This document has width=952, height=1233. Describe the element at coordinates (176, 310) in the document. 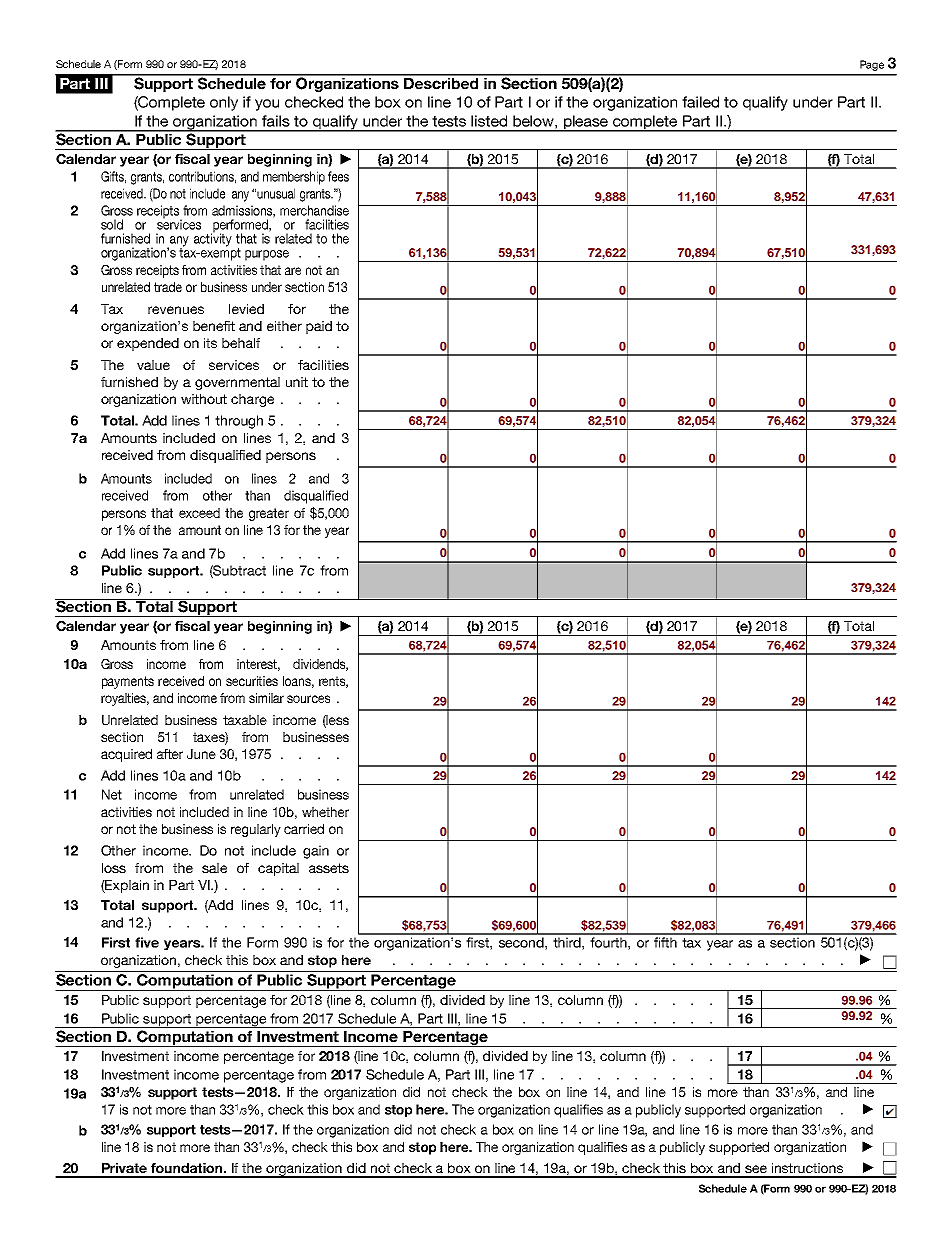

I see `revenues` at that location.
